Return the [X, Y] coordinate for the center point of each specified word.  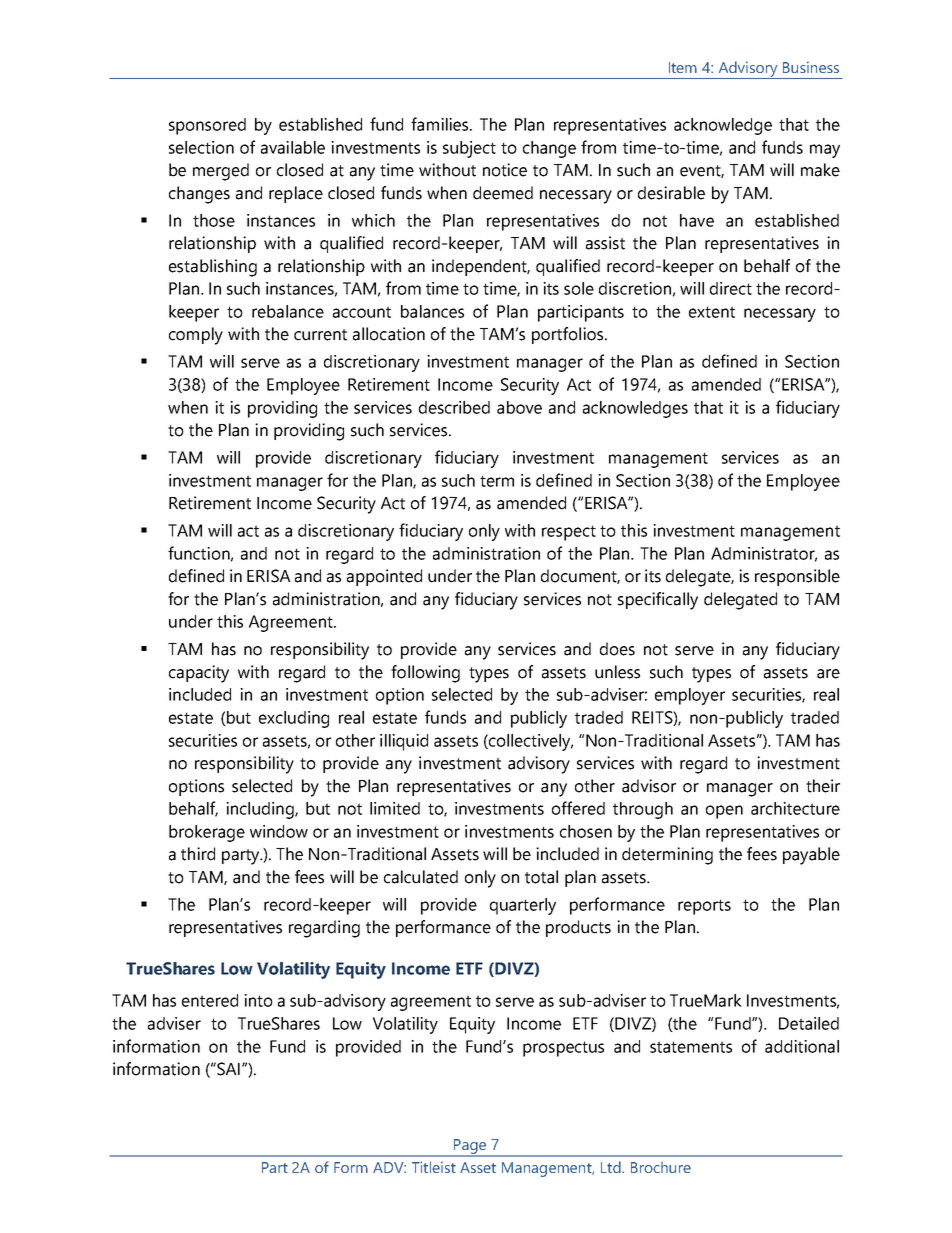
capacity [199, 674]
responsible [797, 577]
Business [811, 67]
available [293, 147]
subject [469, 149]
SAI [227, 1069]
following [425, 674]
